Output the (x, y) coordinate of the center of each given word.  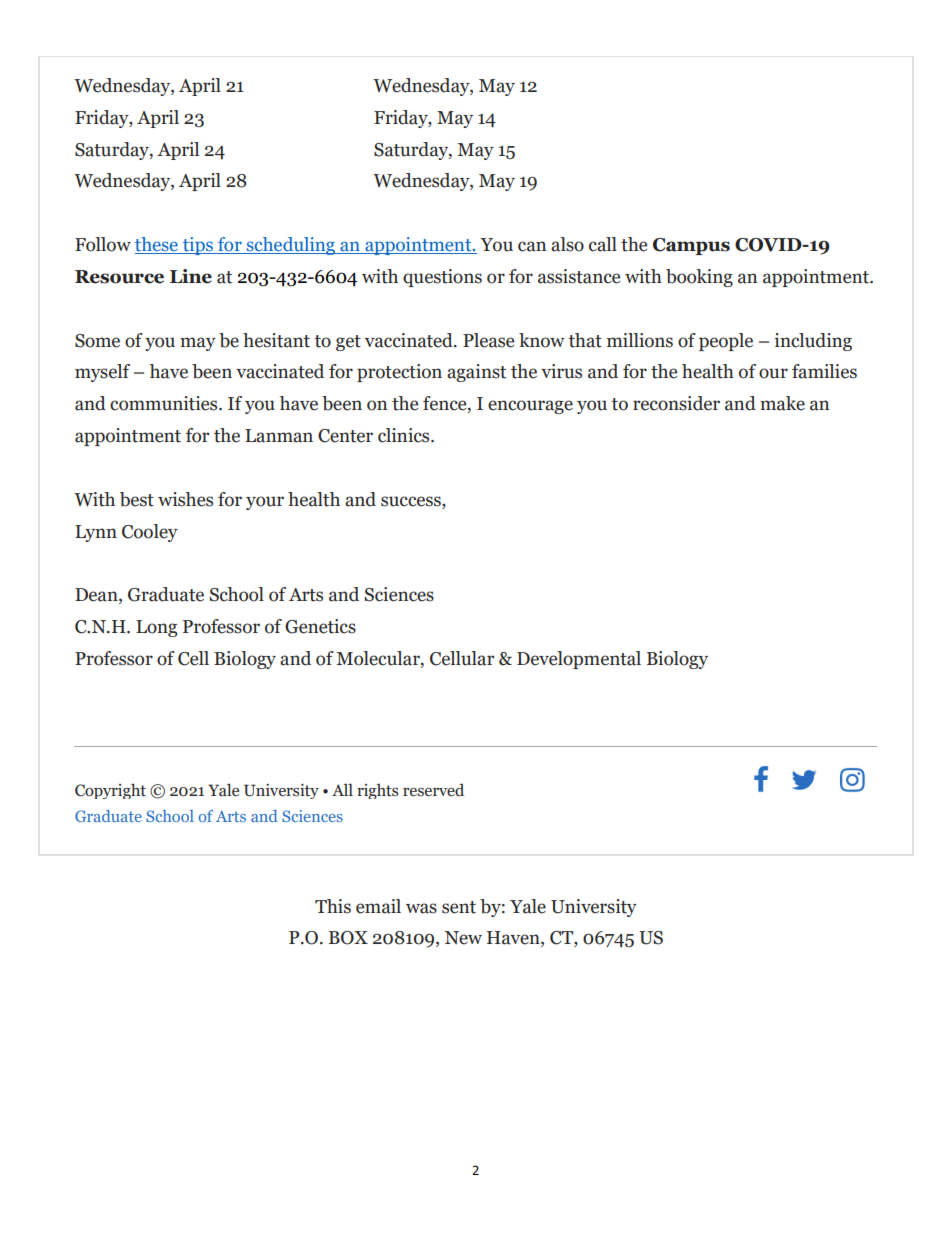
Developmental (579, 660)
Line (191, 276)
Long (156, 628)
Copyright (110, 791)
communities (165, 403)
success (412, 501)
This (333, 906)
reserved (433, 790)
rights (377, 791)
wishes (185, 499)
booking (699, 278)
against (476, 373)
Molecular (379, 659)
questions (442, 278)
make (782, 403)
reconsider (676, 403)
